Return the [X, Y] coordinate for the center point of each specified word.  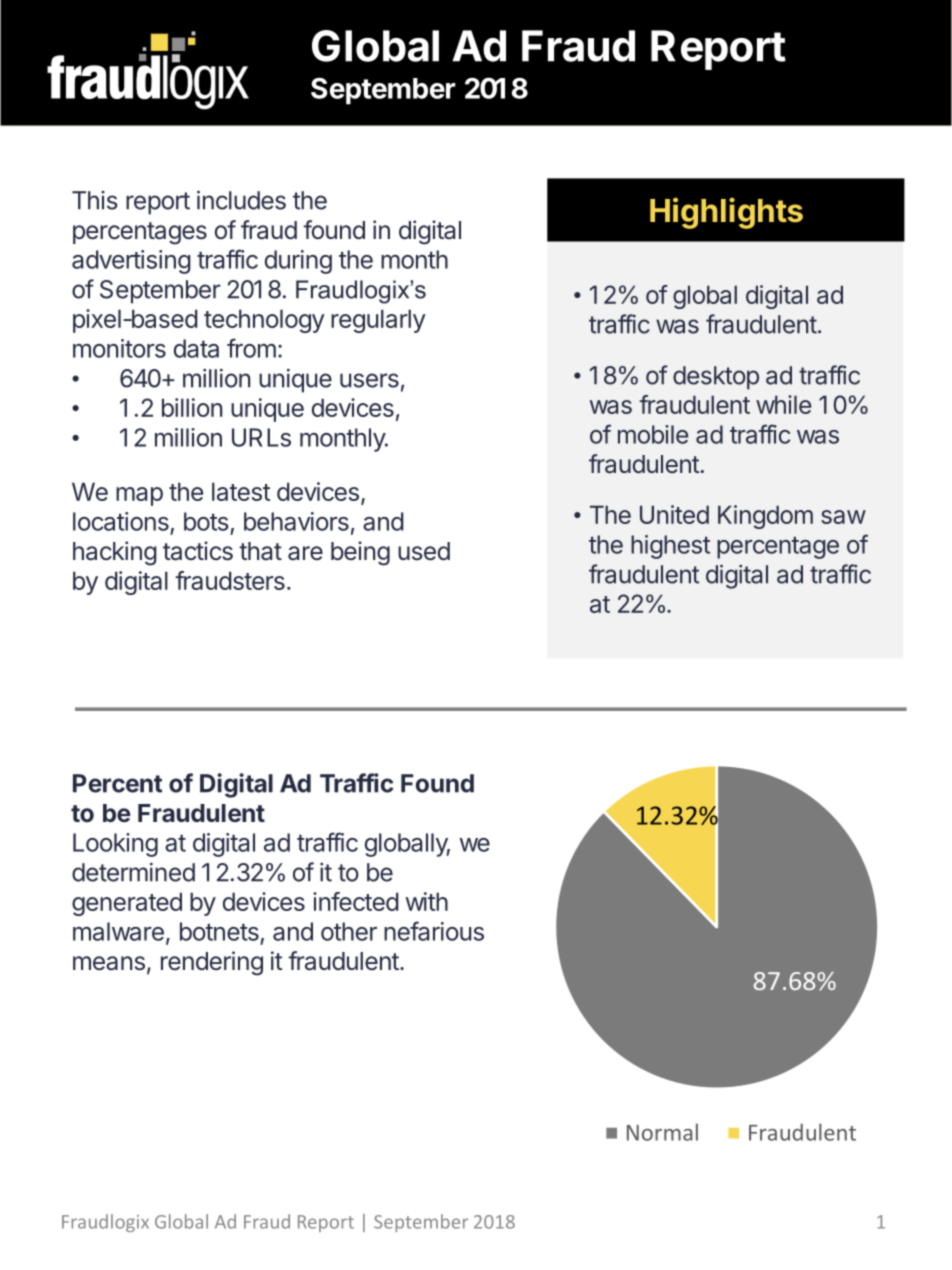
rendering [212, 963]
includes [241, 200]
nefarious [434, 931]
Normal [662, 1132]
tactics [198, 551]
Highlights [726, 213]
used [424, 551]
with [427, 901]
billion [192, 407]
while [783, 404]
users [369, 380]
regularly [378, 321]
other [349, 931]
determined [133, 872]
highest [670, 547]
